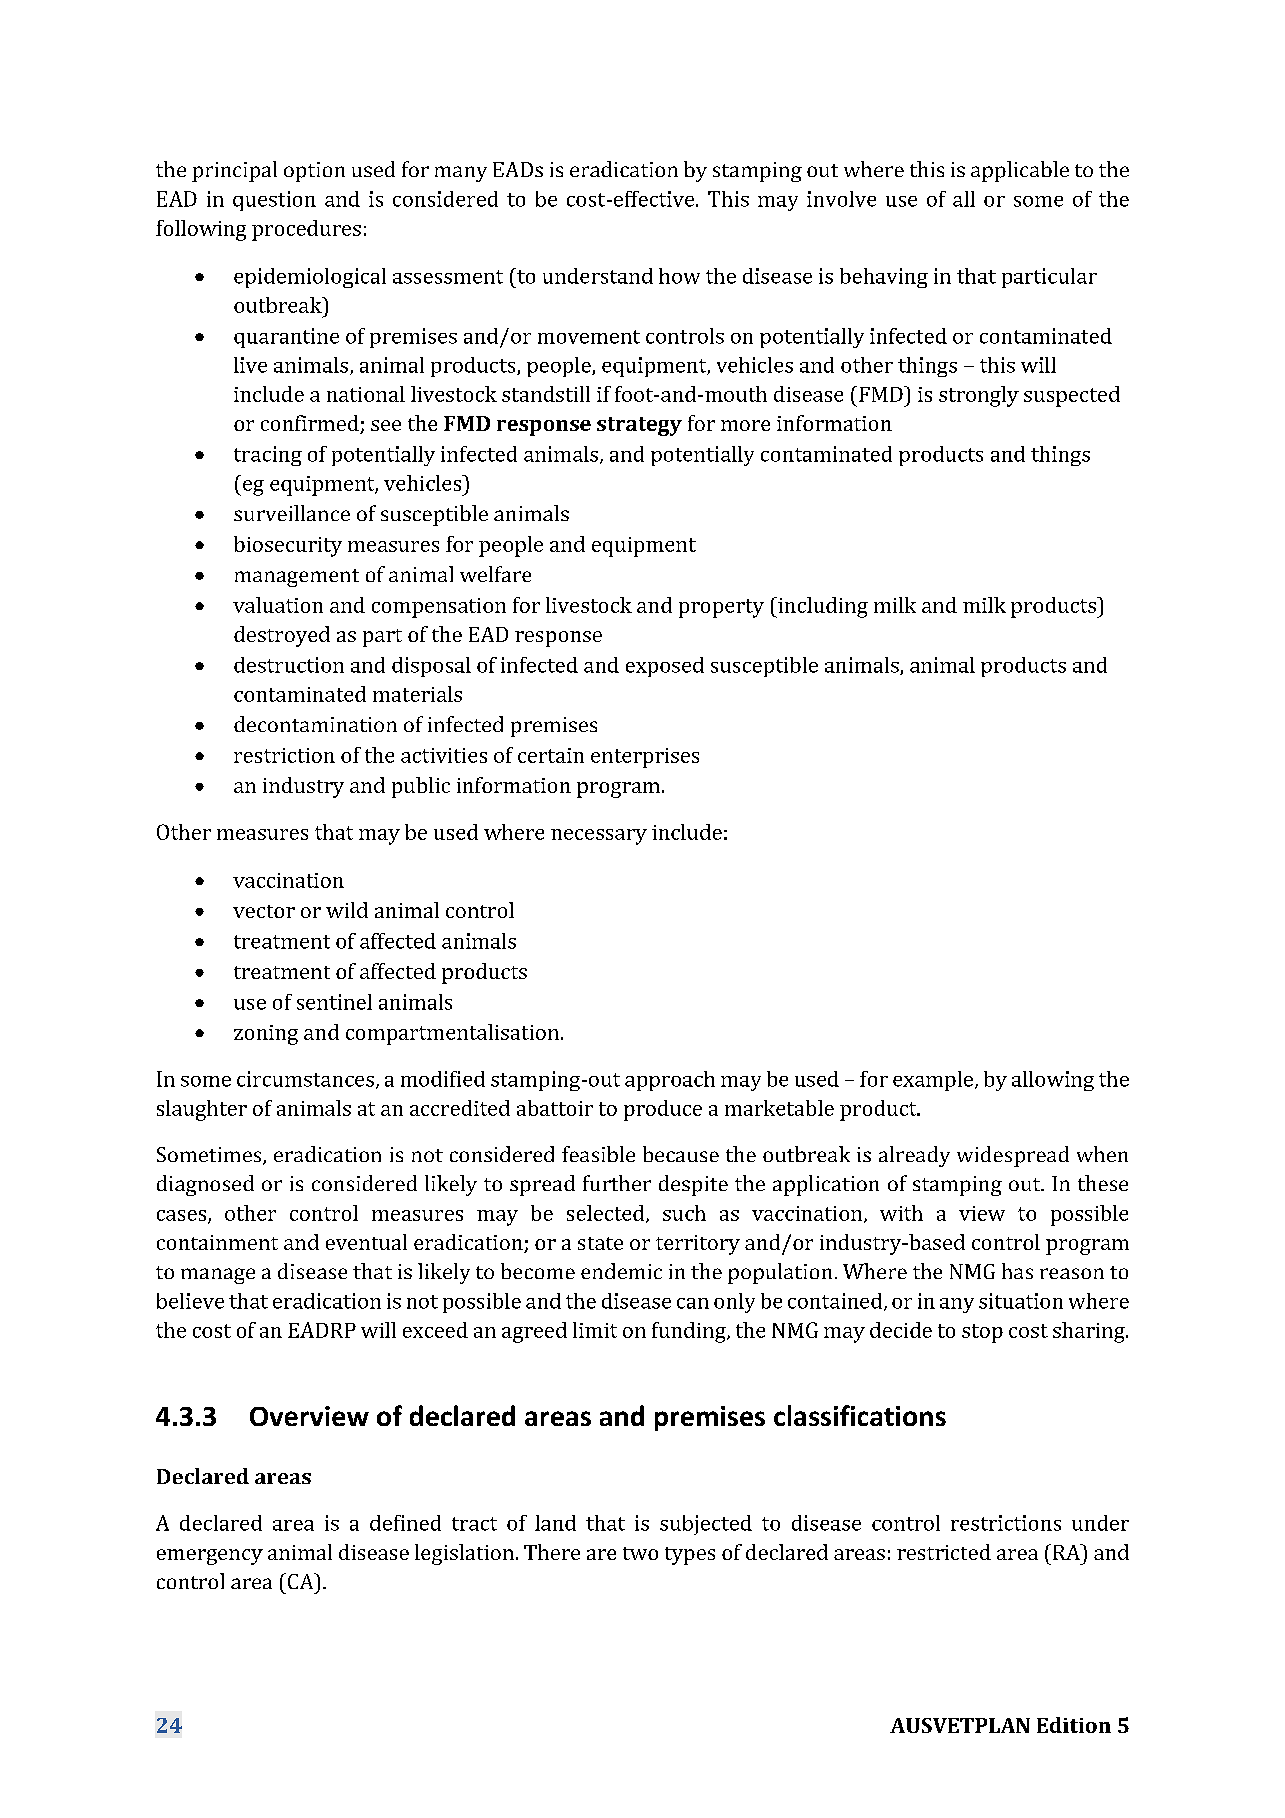  Describe the element at coordinates (278, 605) in the screenshot. I see `valuation` at that location.
